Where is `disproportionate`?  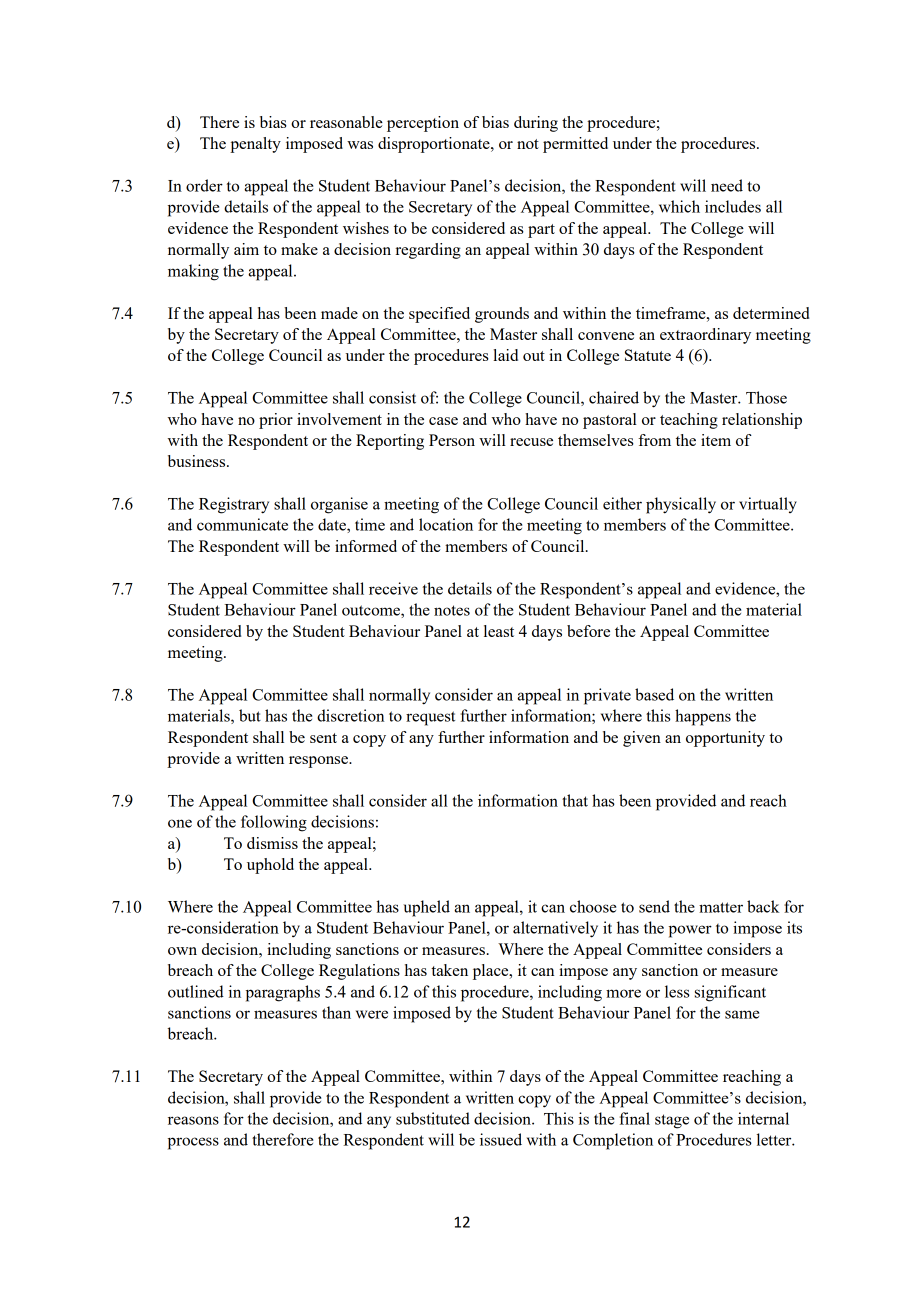
disproportionate is located at coordinates (435, 145).
